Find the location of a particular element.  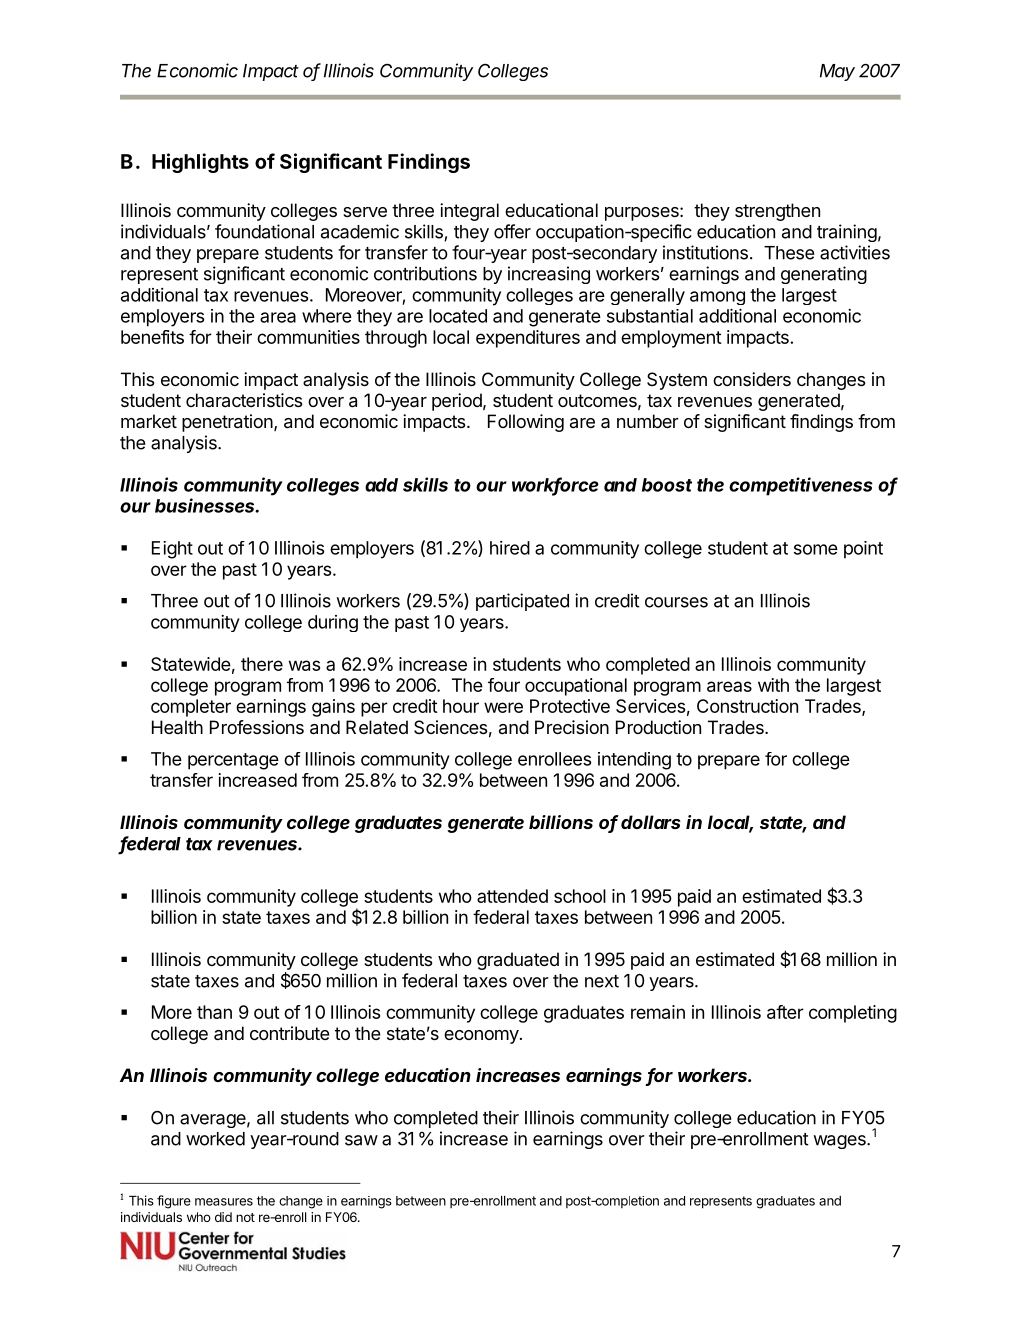

Highlights is located at coordinates (200, 163).
